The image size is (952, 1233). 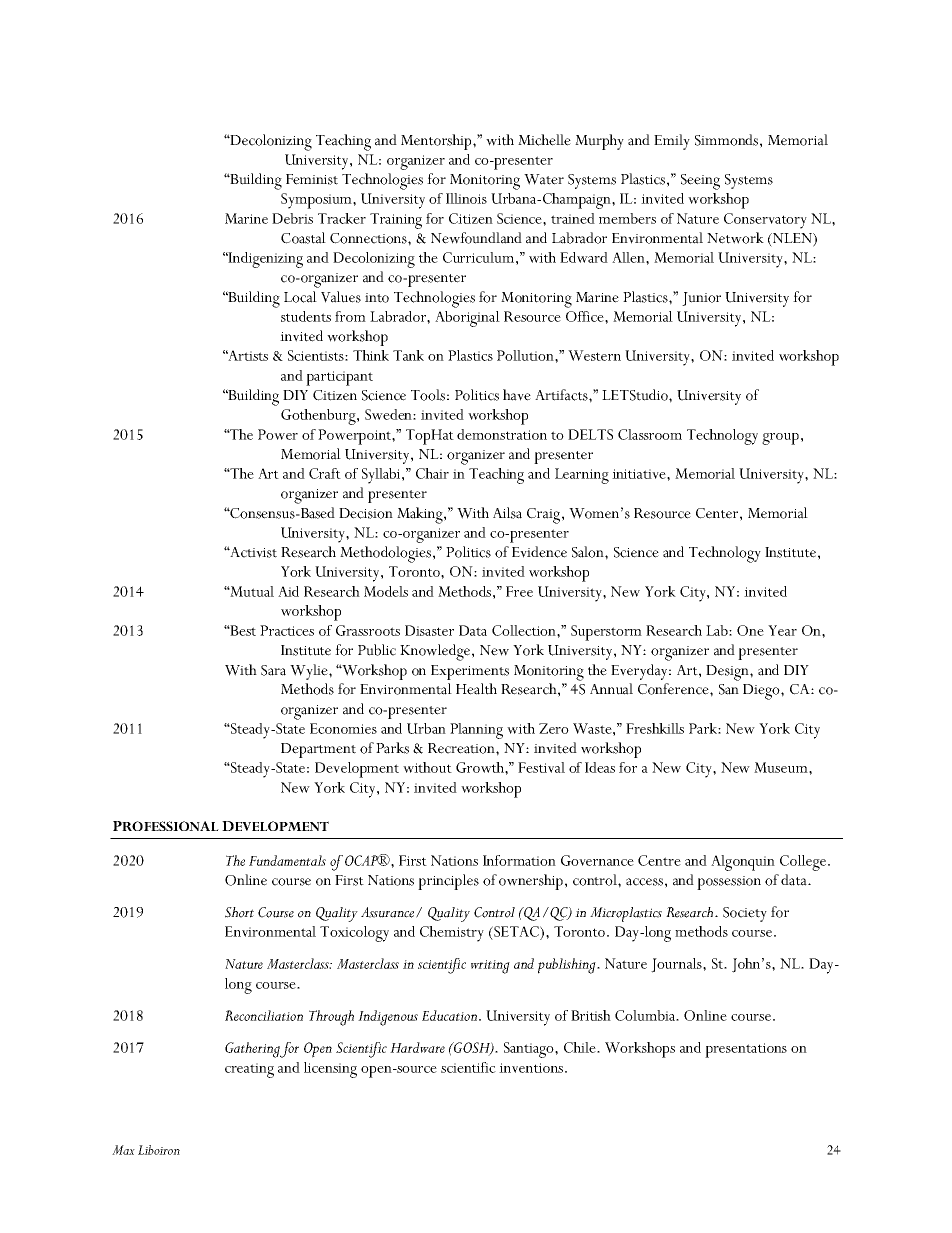 What do you see at coordinates (249, 1070) in the screenshot?
I see `creating` at bounding box center [249, 1070].
